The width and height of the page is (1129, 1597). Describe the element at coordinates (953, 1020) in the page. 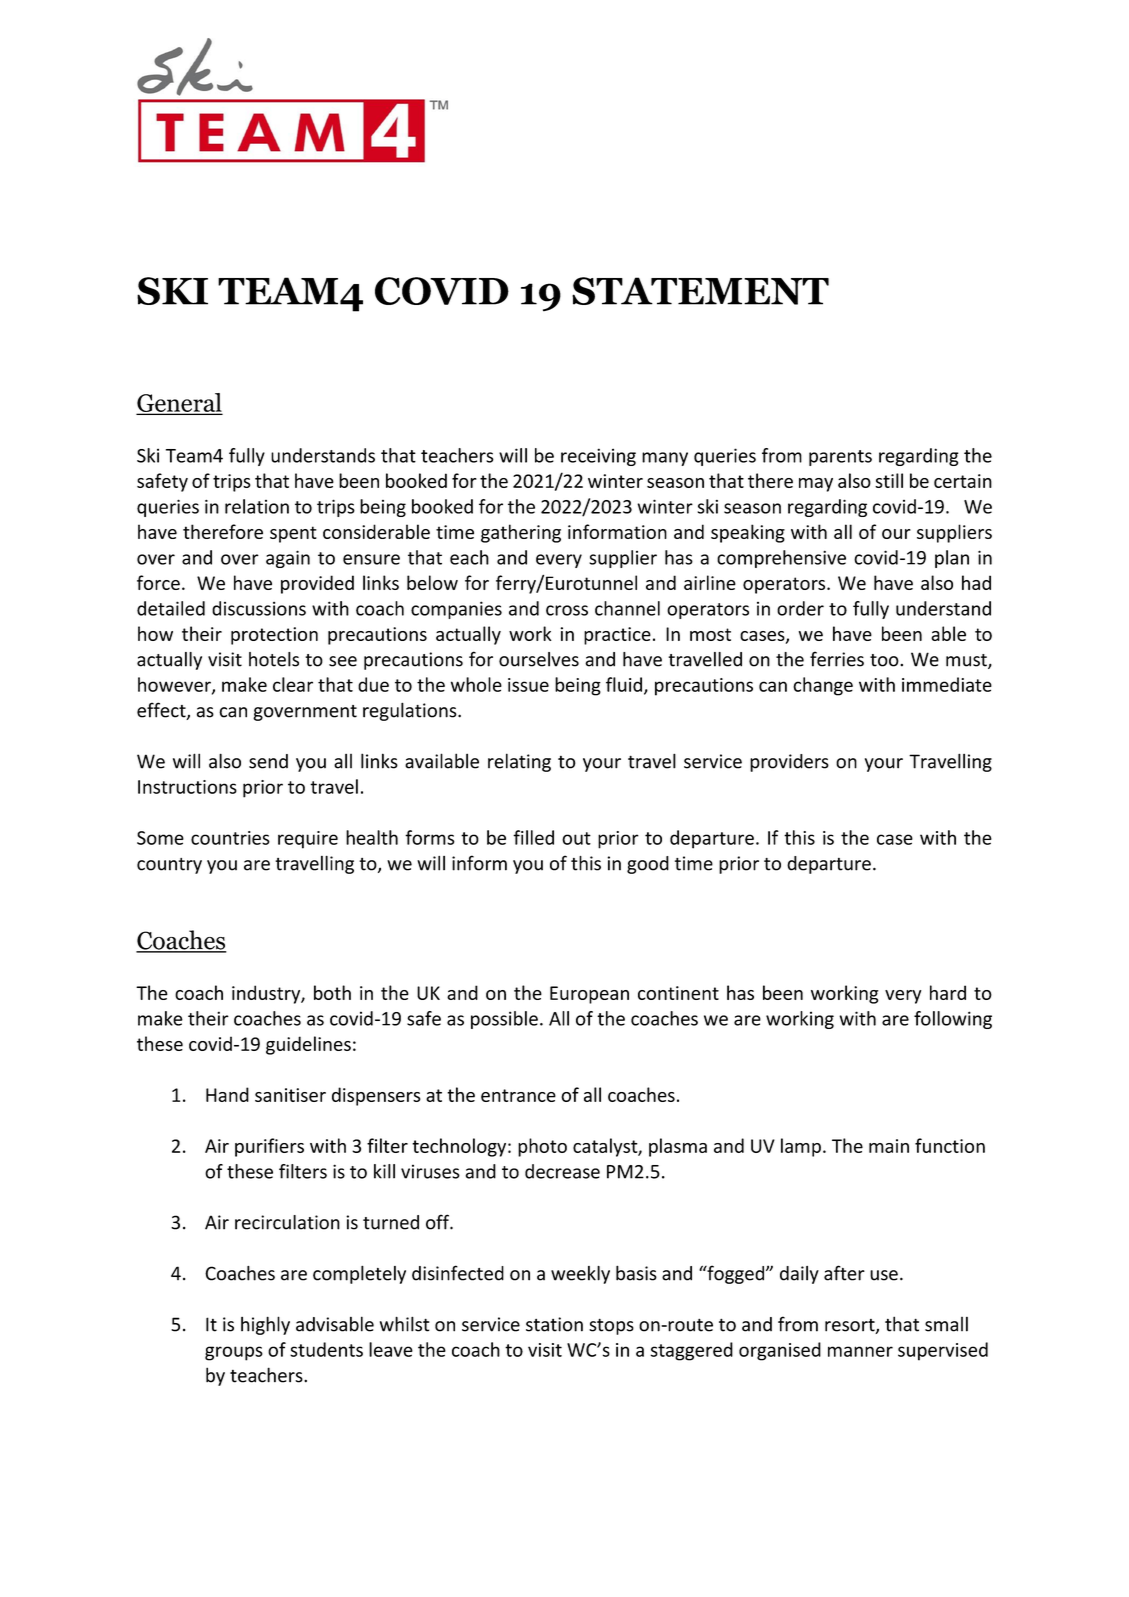

I see `following` at that location.
